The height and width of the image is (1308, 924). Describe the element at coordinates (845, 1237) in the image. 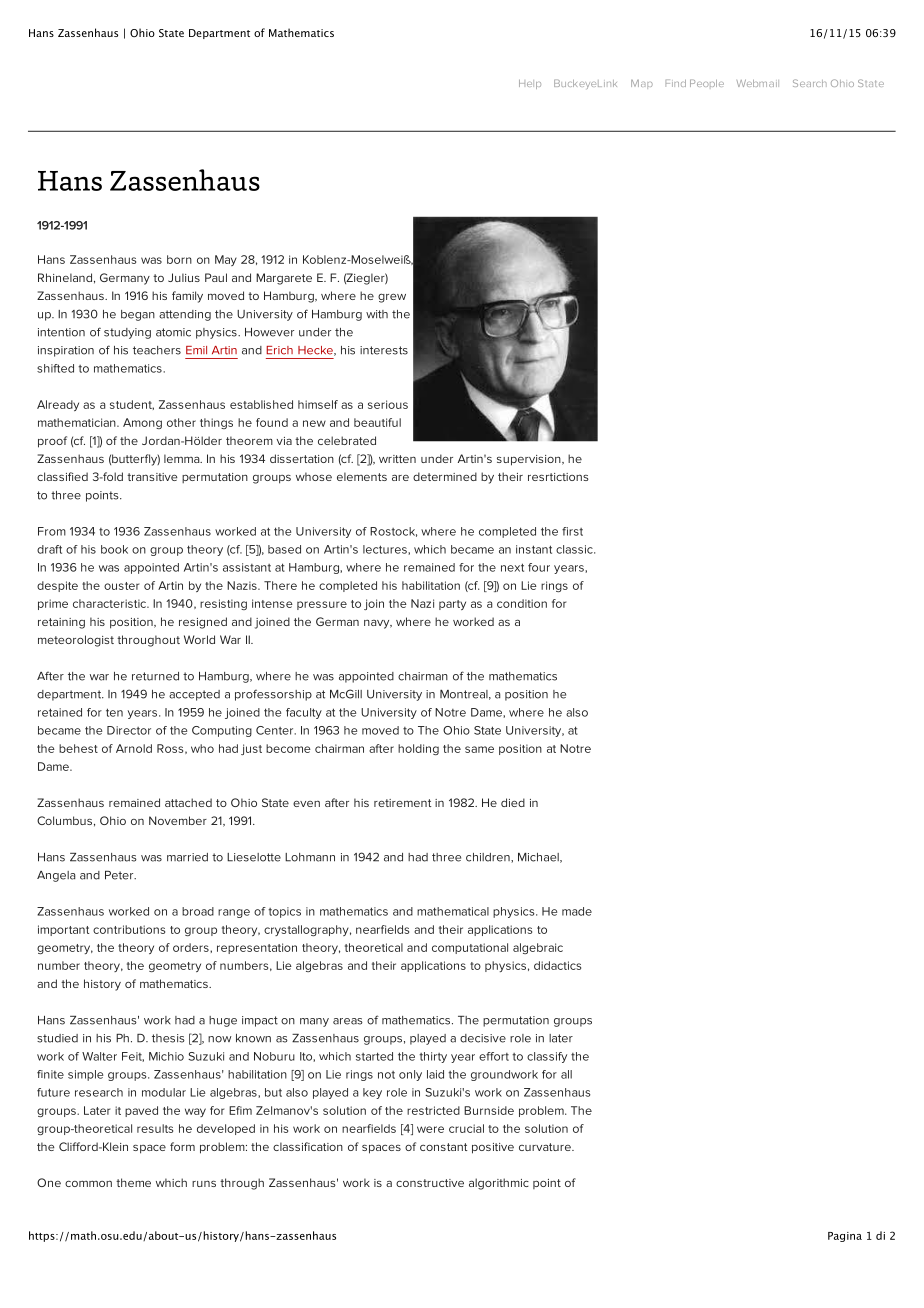

I see `Pagina` at that location.
